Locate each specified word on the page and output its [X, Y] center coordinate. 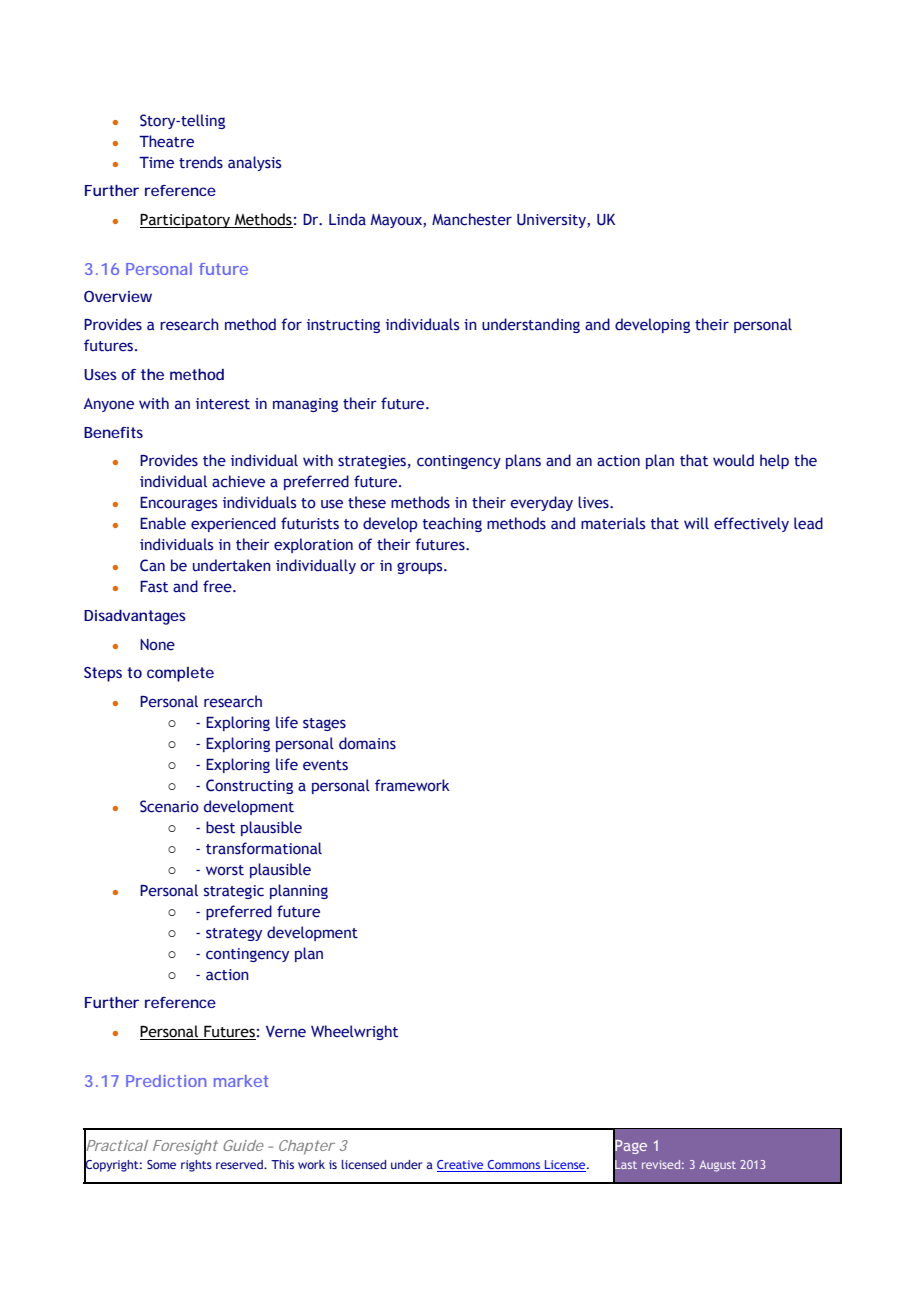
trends [201, 162]
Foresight [185, 1147]
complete [180, 674]
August [717, 1166]
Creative [461, 1166]
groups [421, 568]
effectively [751, 524]
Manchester [472, 219]
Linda [347, 219]
